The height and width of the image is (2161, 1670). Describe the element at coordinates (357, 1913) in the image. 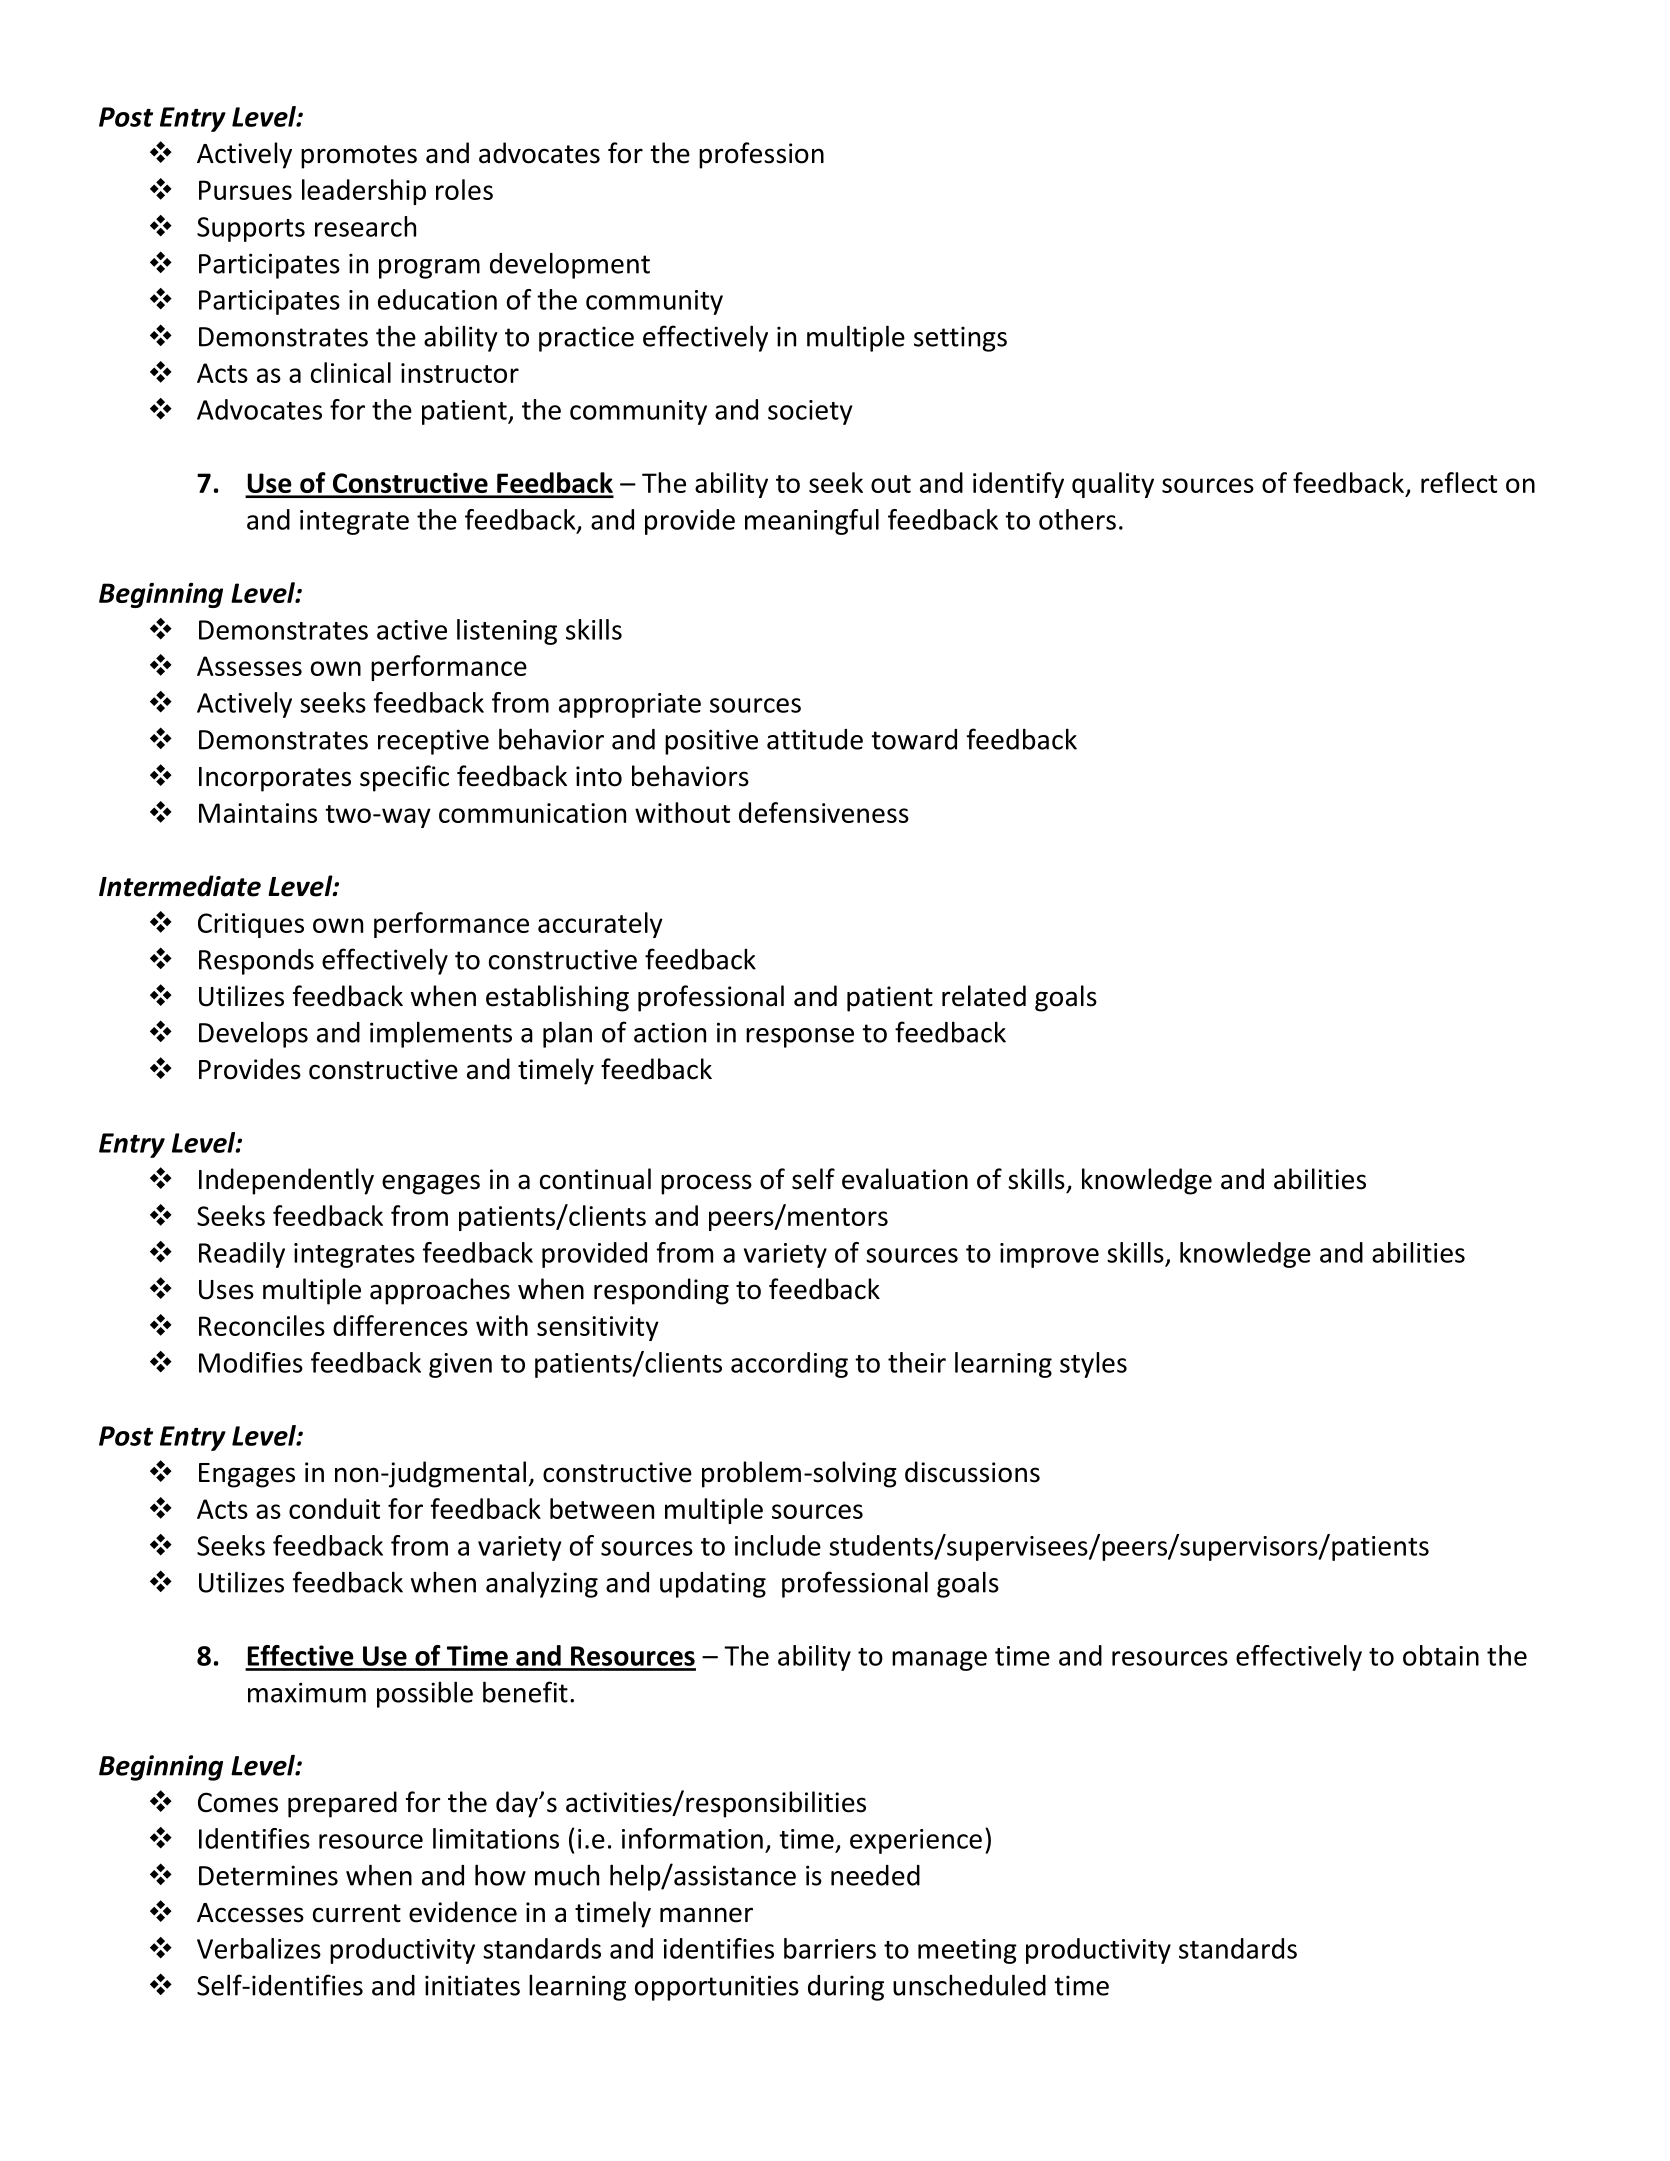

I see `current` at that location.
